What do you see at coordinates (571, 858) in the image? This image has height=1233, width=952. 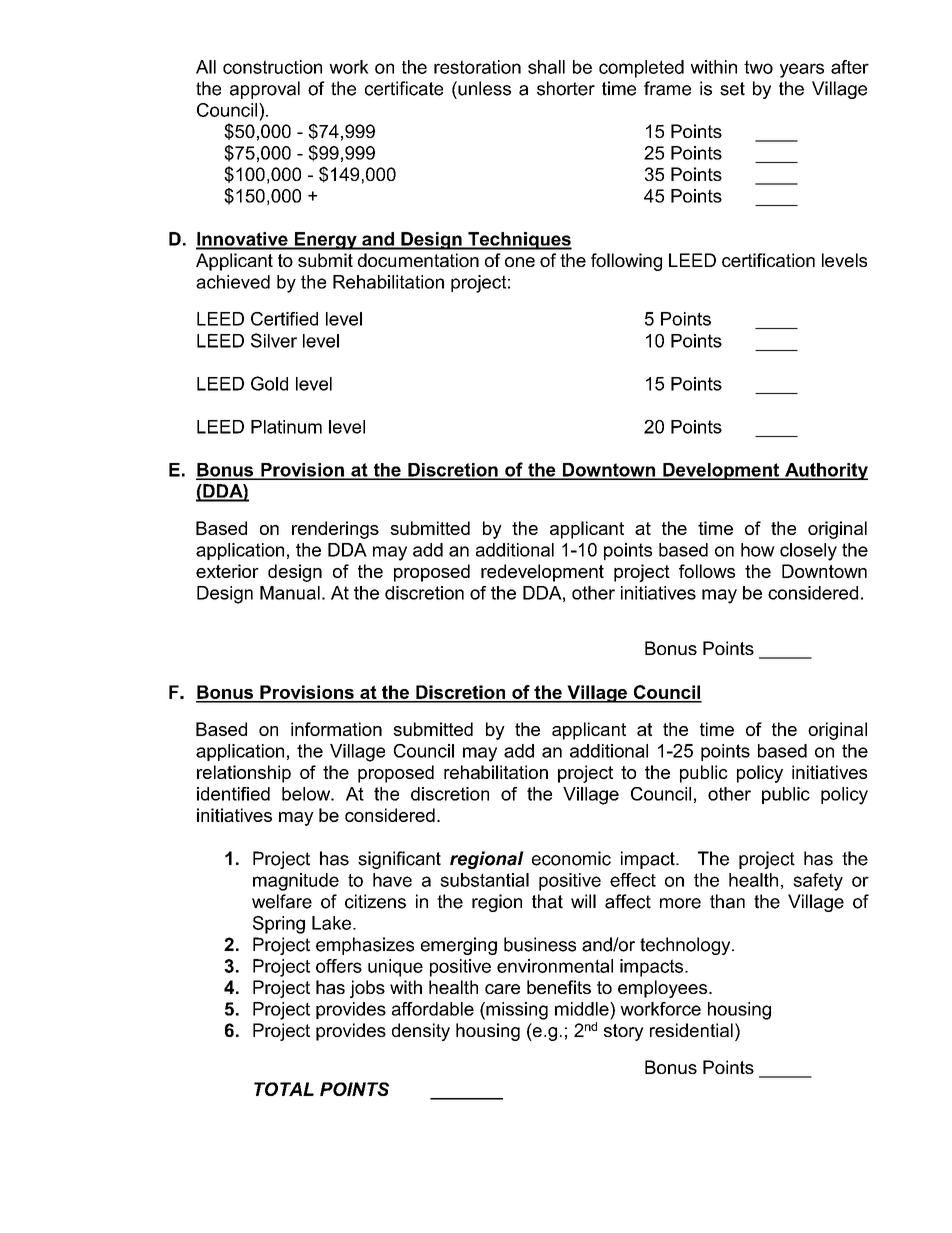 I see `economic` at bounding box center [571, 858].
